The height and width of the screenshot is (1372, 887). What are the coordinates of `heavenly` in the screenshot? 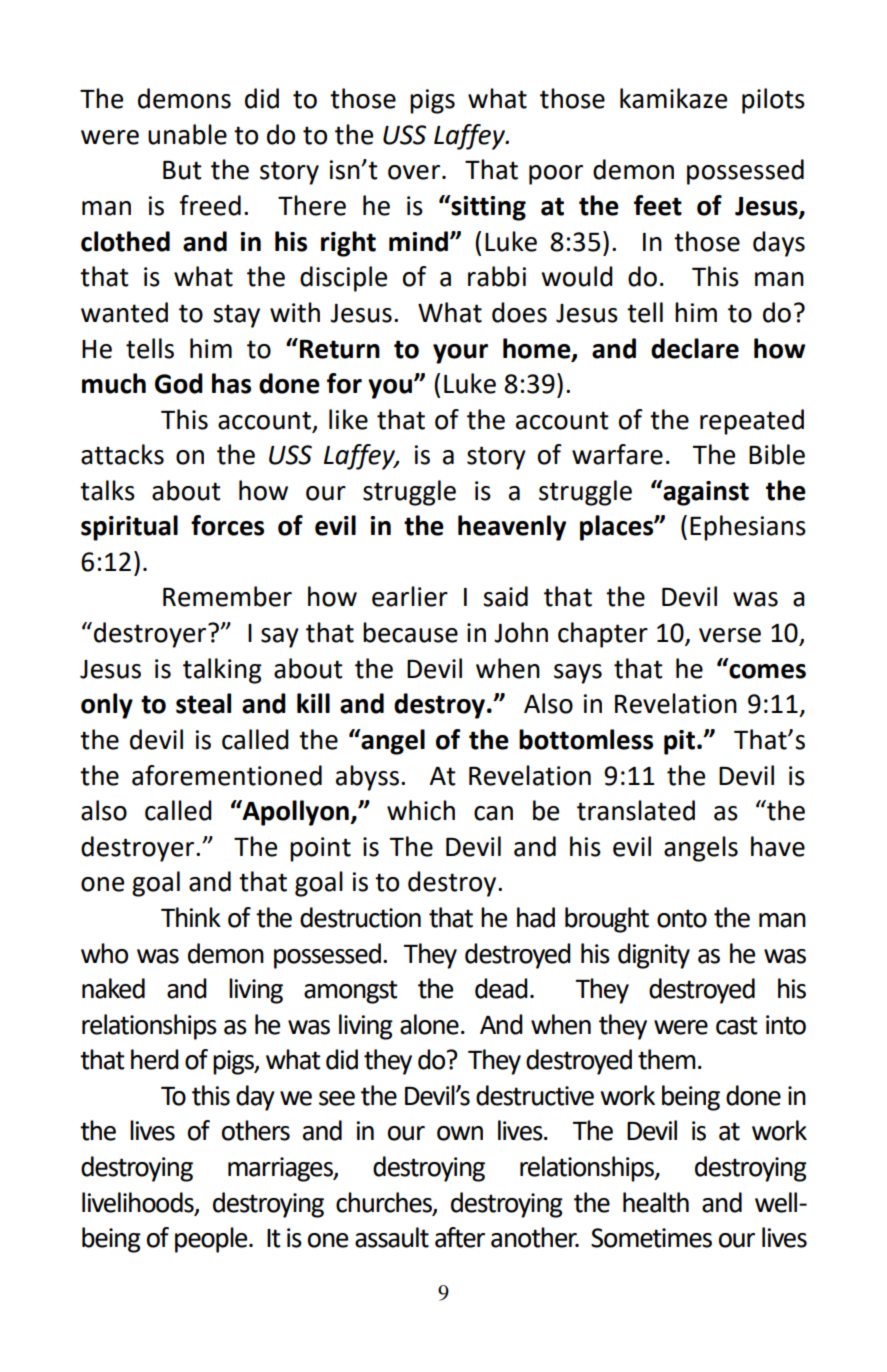 It's located at (512, 528).
